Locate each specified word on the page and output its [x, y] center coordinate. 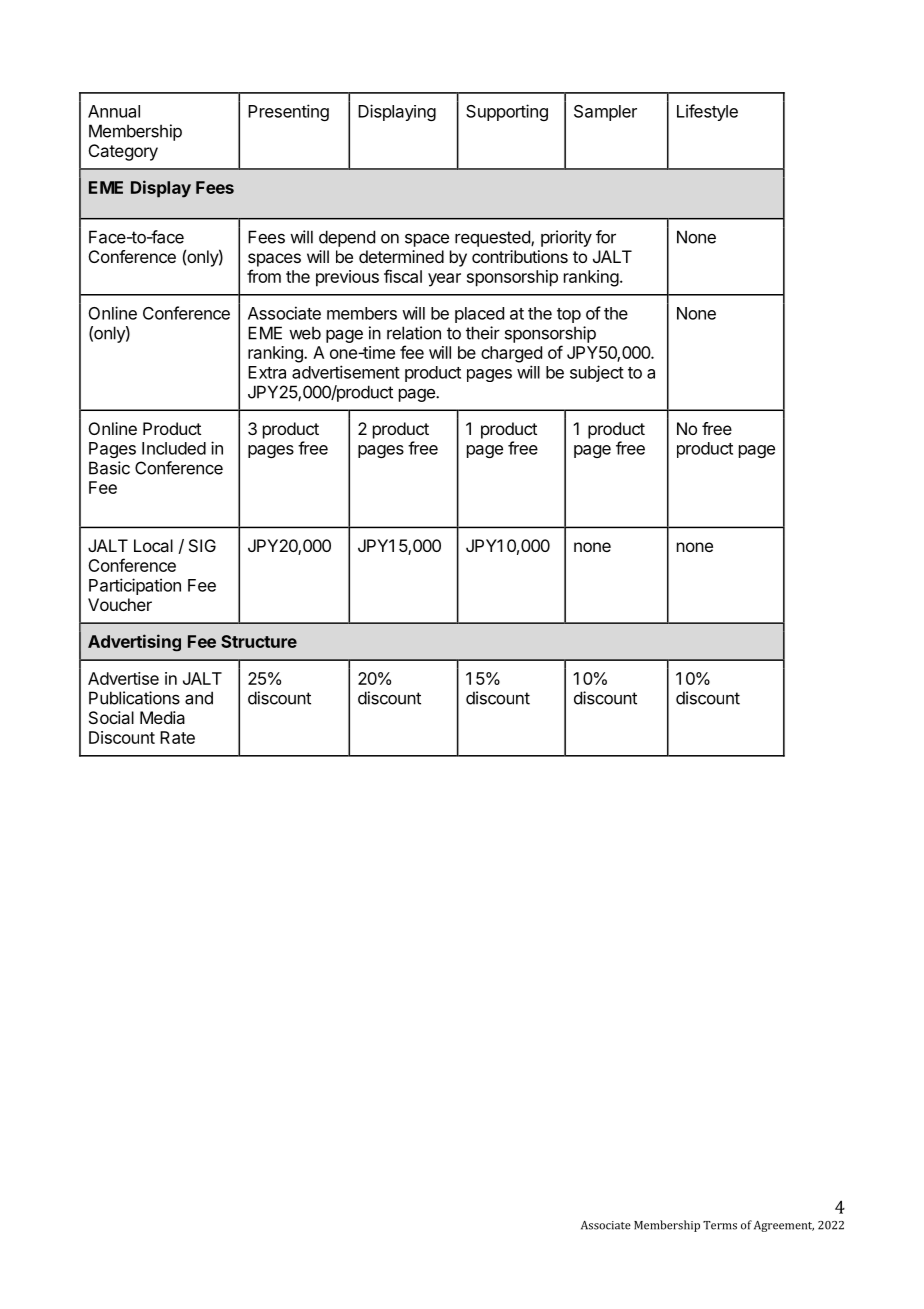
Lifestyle [707, 112]
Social [111, 717]
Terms [720, 1225]
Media [162, 717]
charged [511, 354]
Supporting [507, 112]
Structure [259, 641]
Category [123, 152]
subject [597, 373]
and [199, 698]
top [569, 315]
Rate [177, 737]
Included [174, 448]
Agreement [784, 1226]
